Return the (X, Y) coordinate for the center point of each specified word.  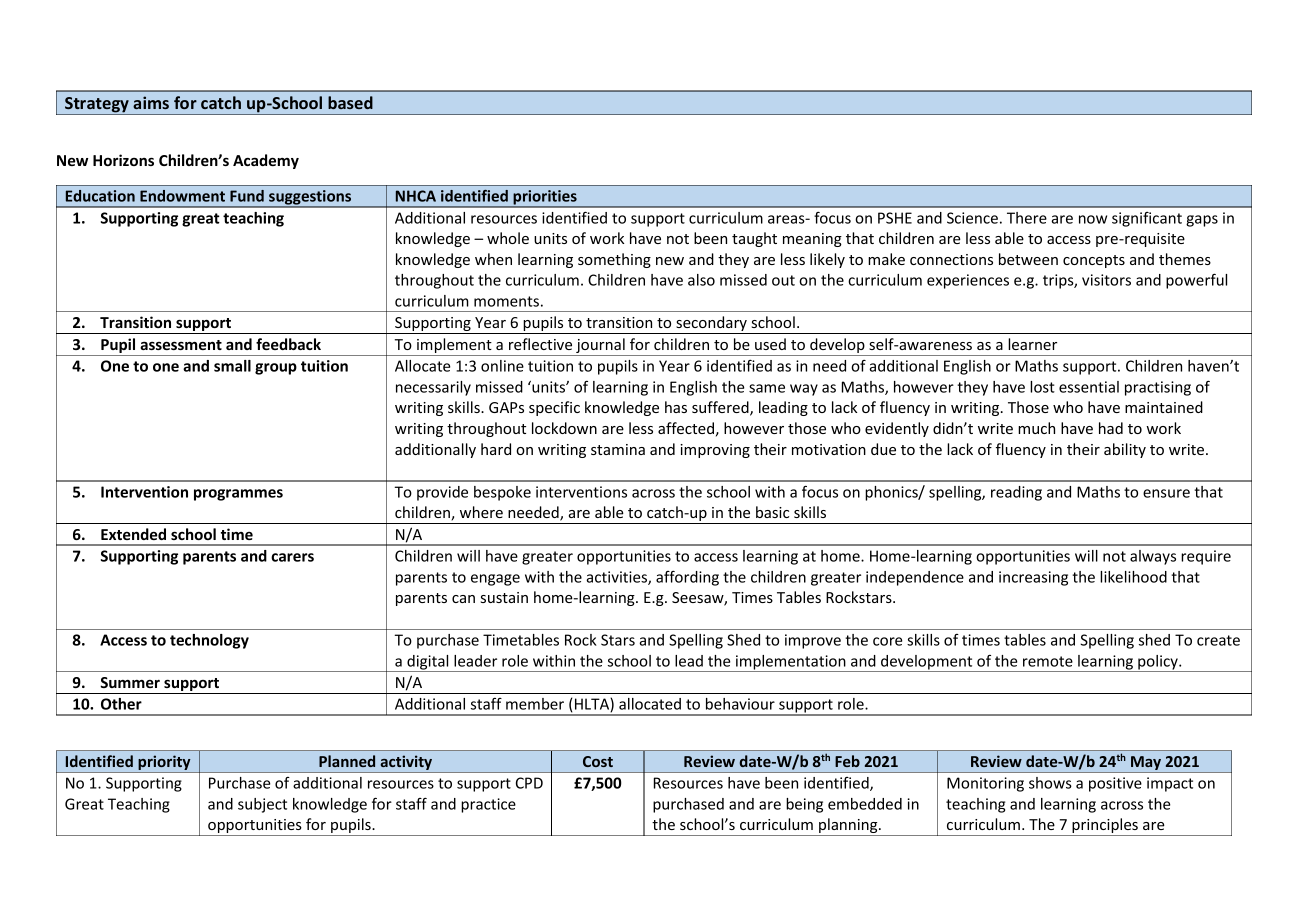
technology (209, 641)
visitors (1106, 280)
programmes (238, 495)
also (701, 280)
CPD (529, 783)
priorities (545, 198)
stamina (618, 449)
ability (1125, 450)
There (1027, 218)
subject (262, 805)
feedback (288, 344)
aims (151, 102)
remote (1048, 661)
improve (813, 641)
